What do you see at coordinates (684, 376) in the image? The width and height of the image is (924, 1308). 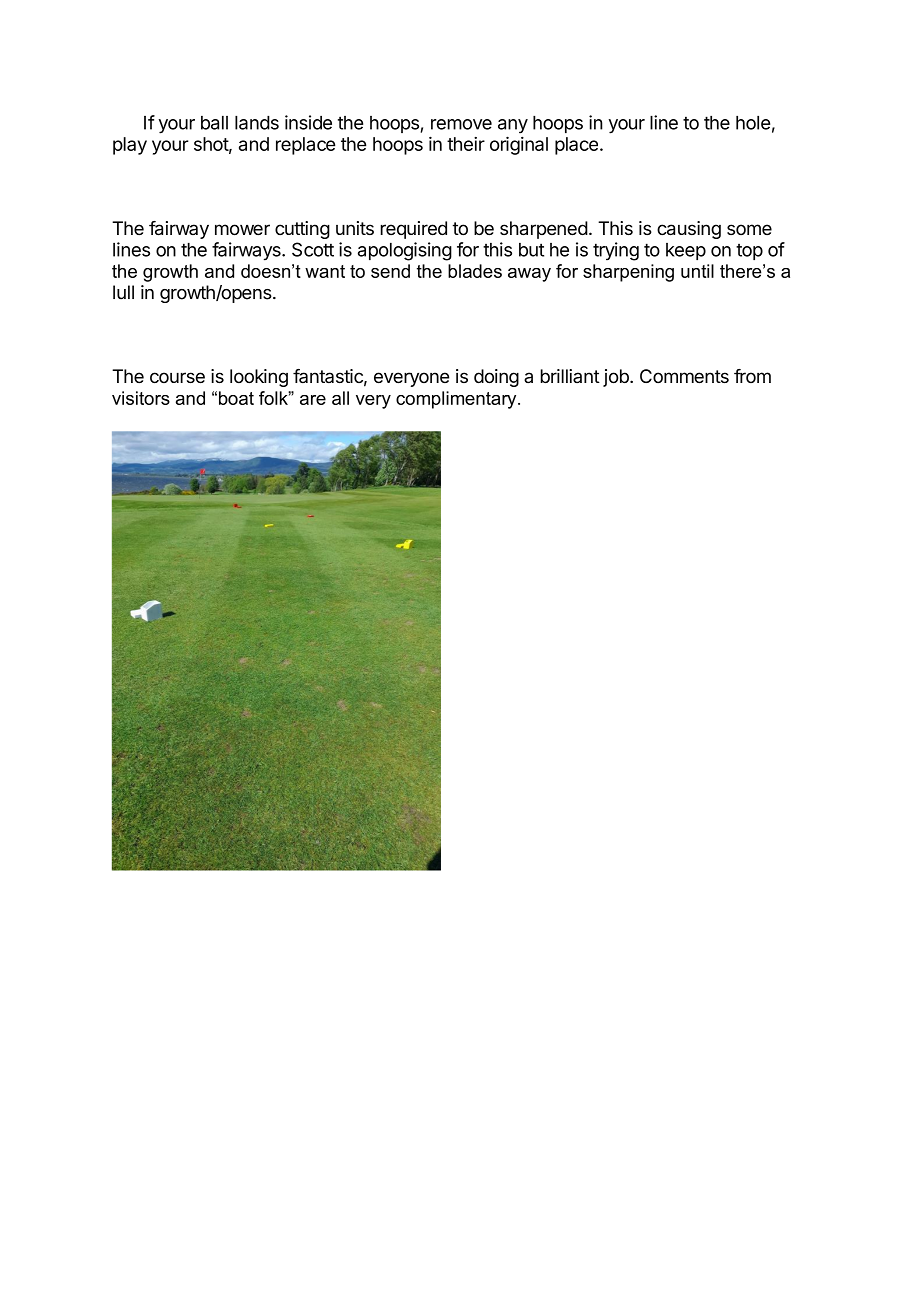 I see `Comments` at bounding box center [684, 376].
